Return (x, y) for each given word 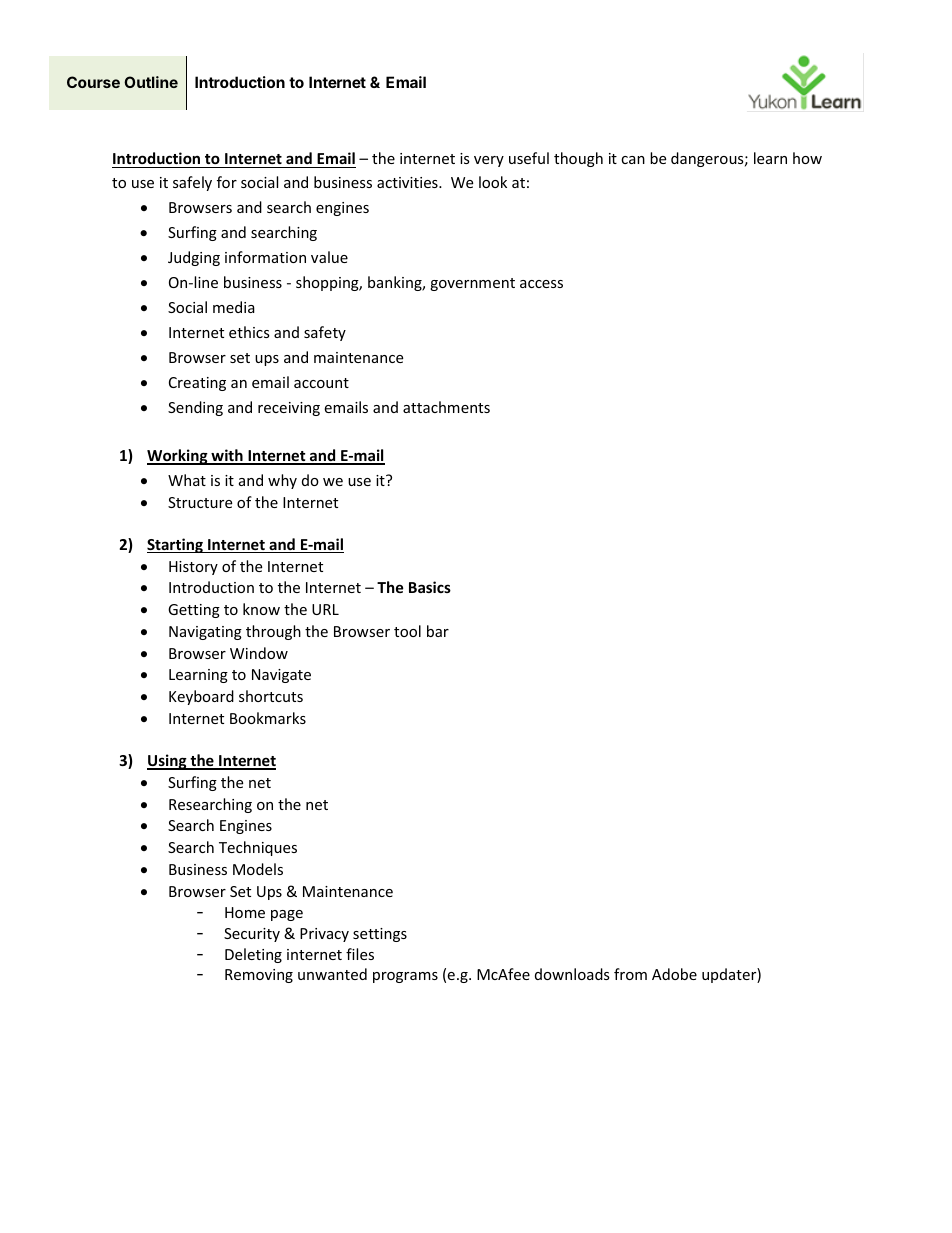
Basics (430, 587)
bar (438, 631)
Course (93, 82)
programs (405, 977)
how (807, 158)
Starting (176, 545)
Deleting (253, 955)
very (489, 161)
